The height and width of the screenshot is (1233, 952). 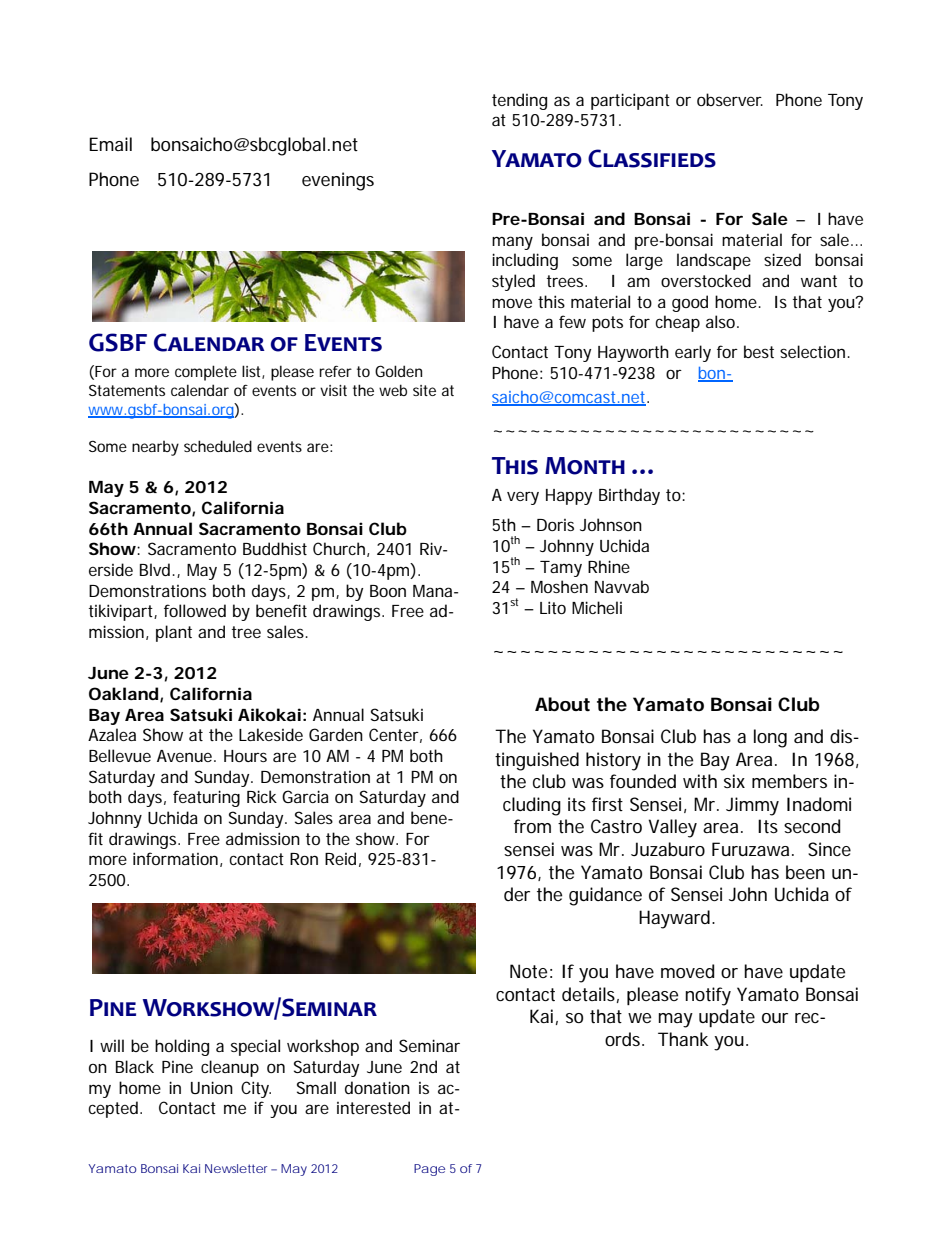 What do you see at coordinates (338, 181) in the screenshot?
I see `evenings` at bounding box center [338, 181].
